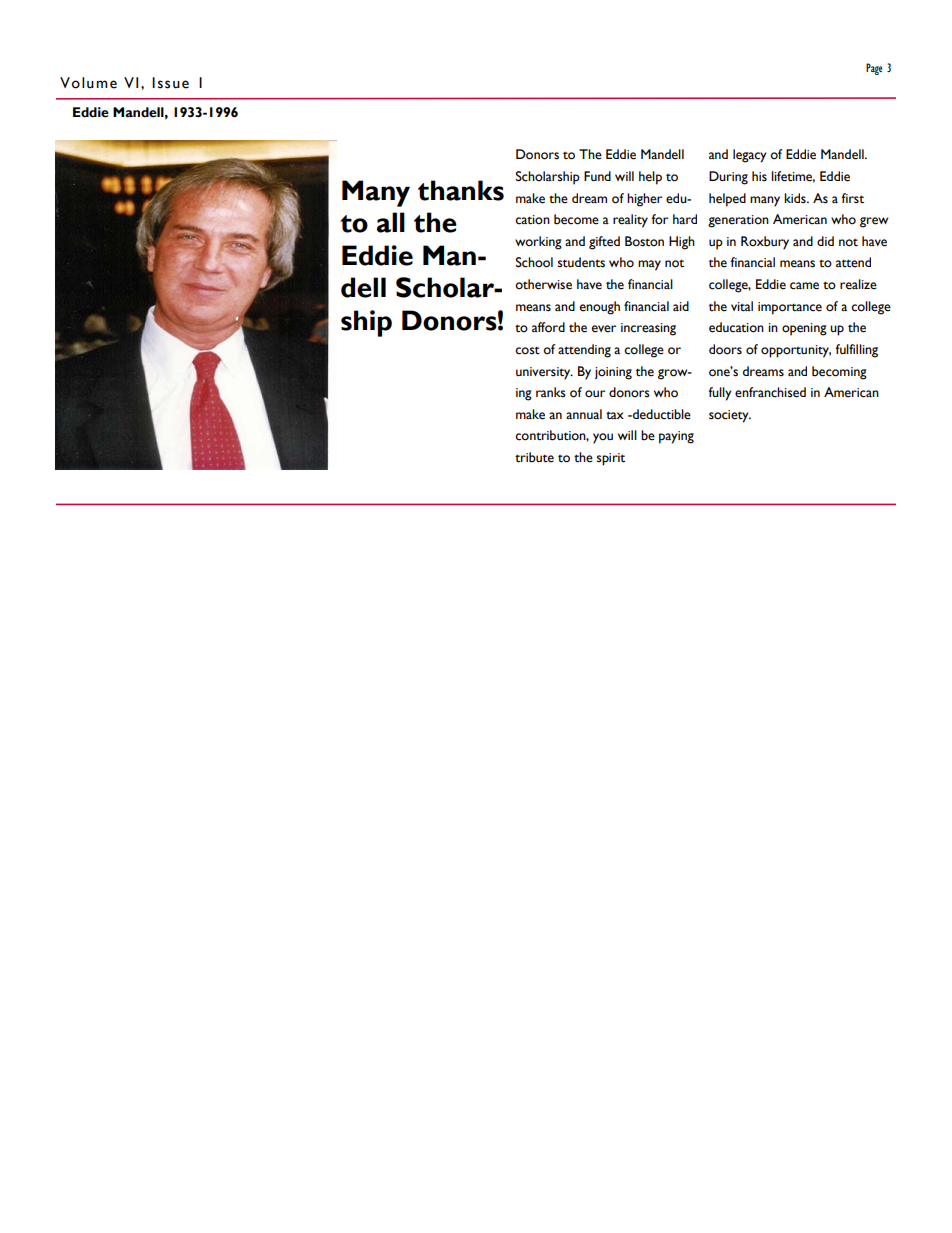  What do you see at coordinates (825, 241) in the document?
I see `did` at bounding box center [825, 241].
